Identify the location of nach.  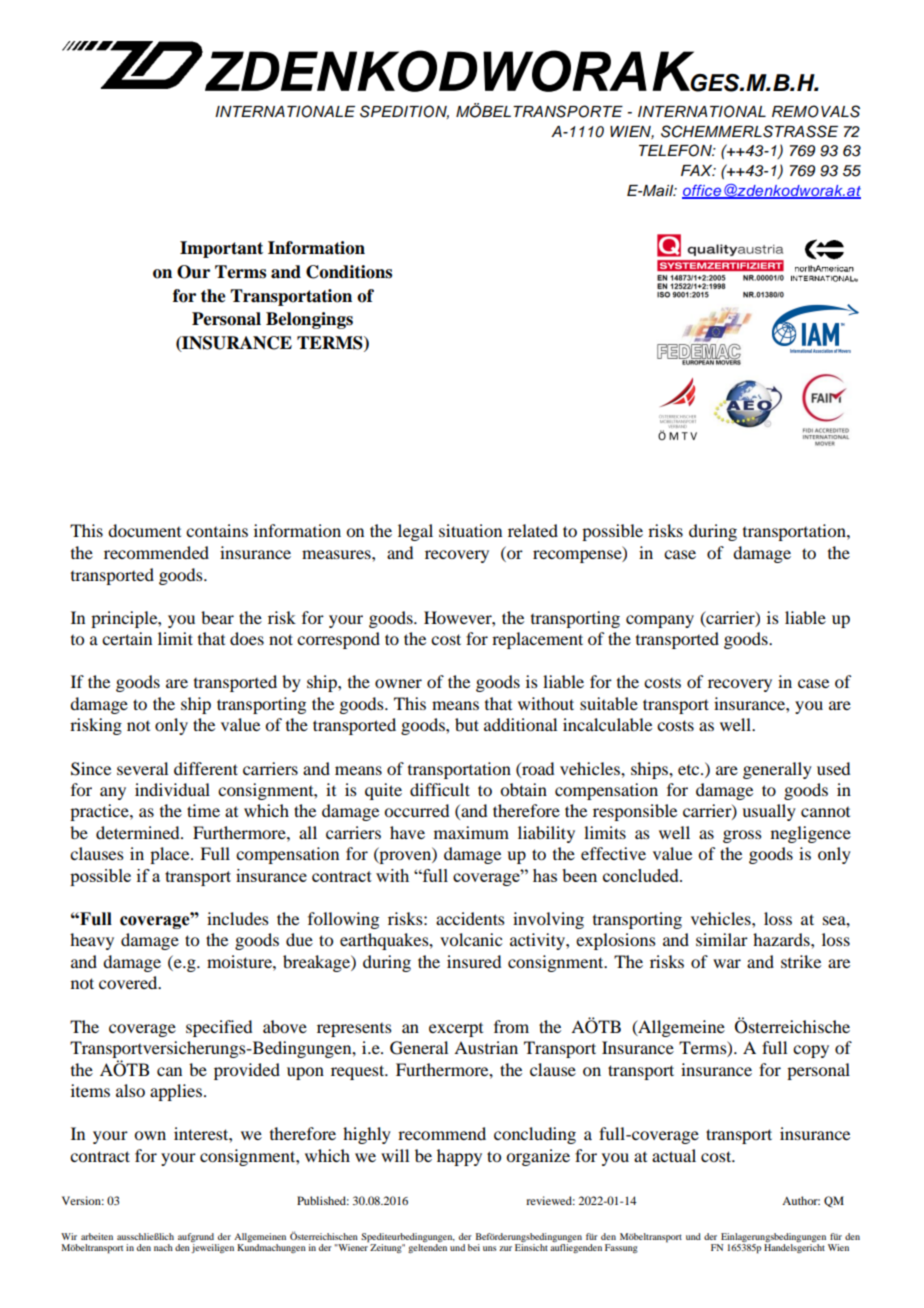
(163, 1247).
